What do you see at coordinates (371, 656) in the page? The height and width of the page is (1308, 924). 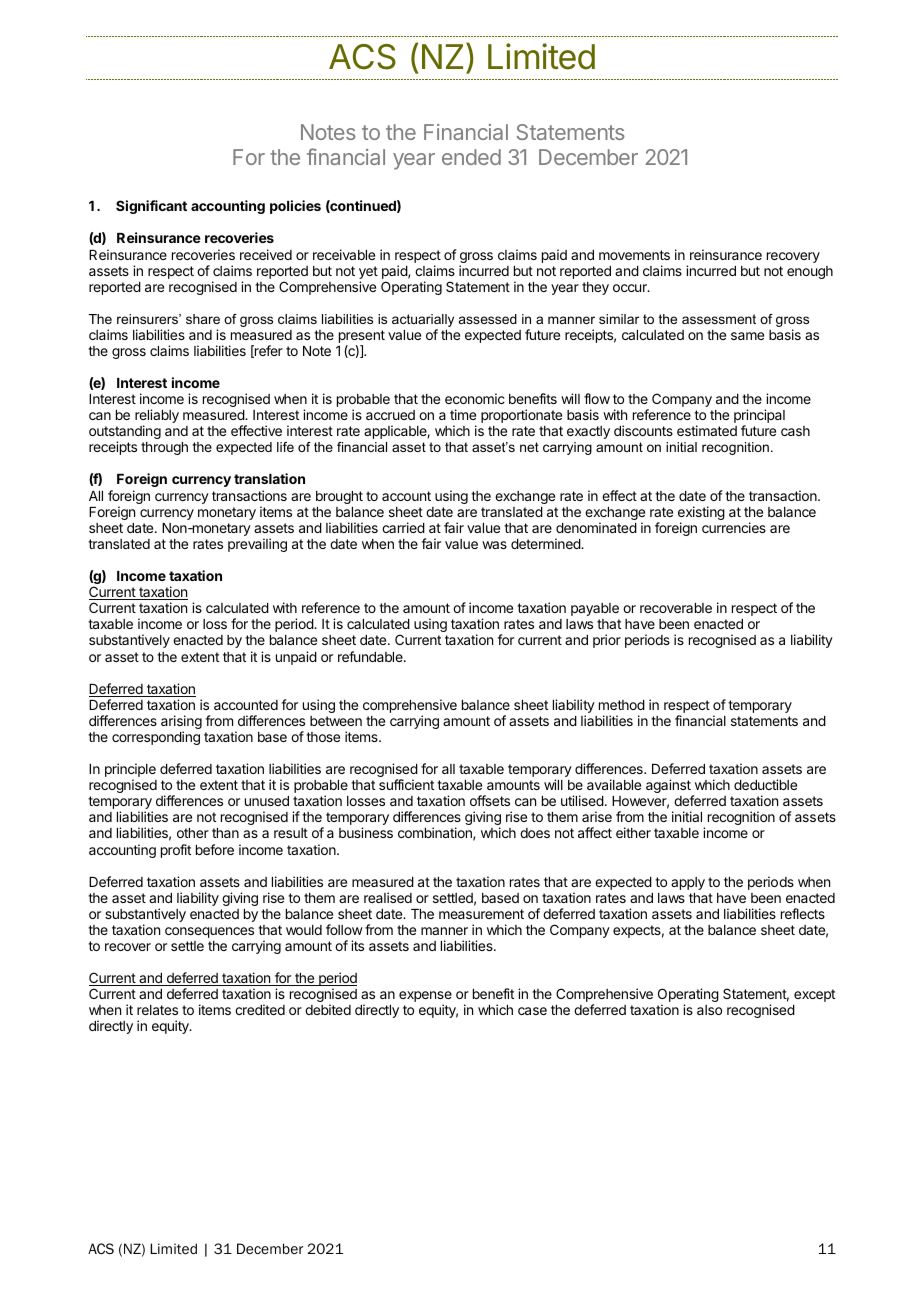 I see `refundable` at bounding box center [371, 656].
